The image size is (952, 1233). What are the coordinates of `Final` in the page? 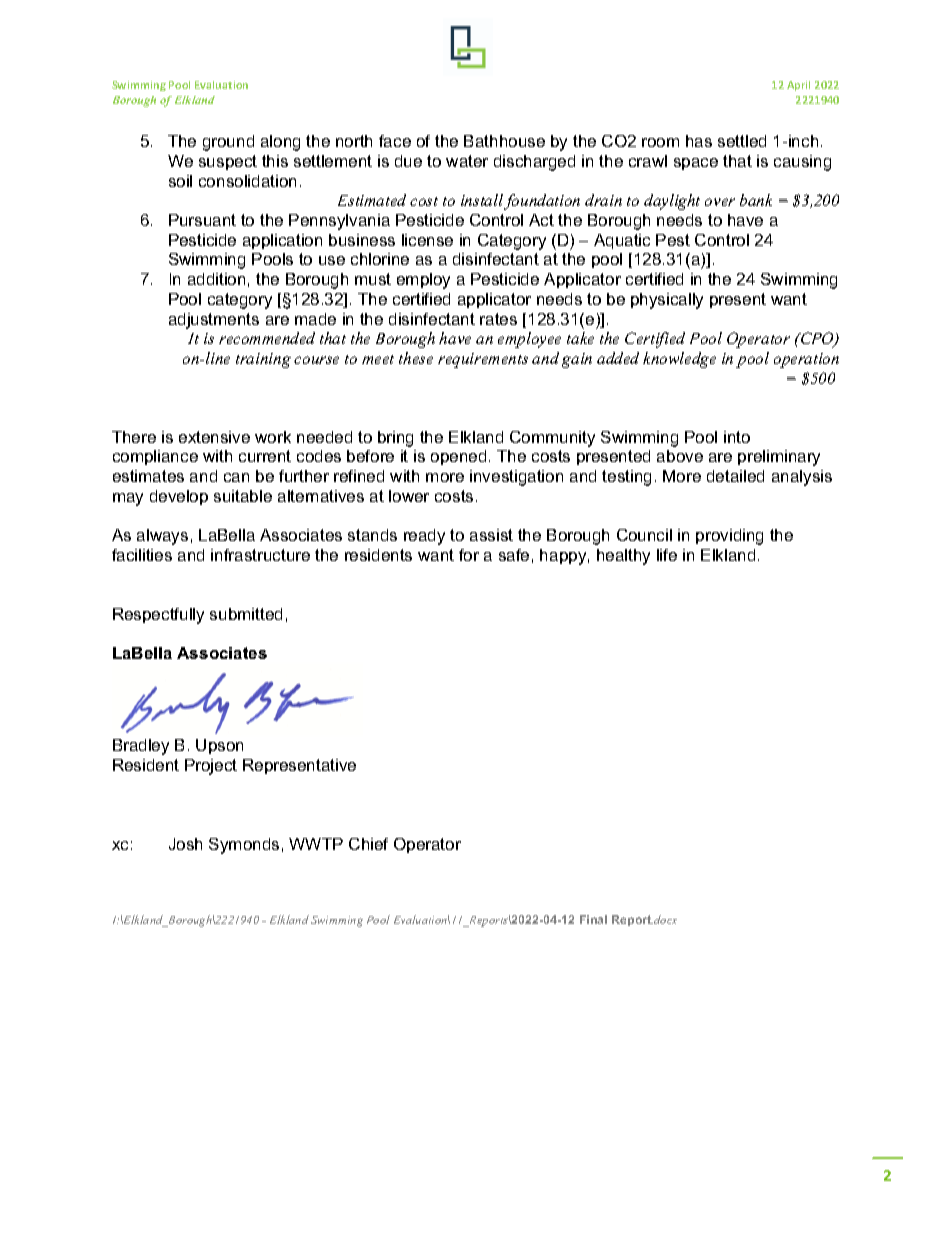 It's located at (593, 919).
